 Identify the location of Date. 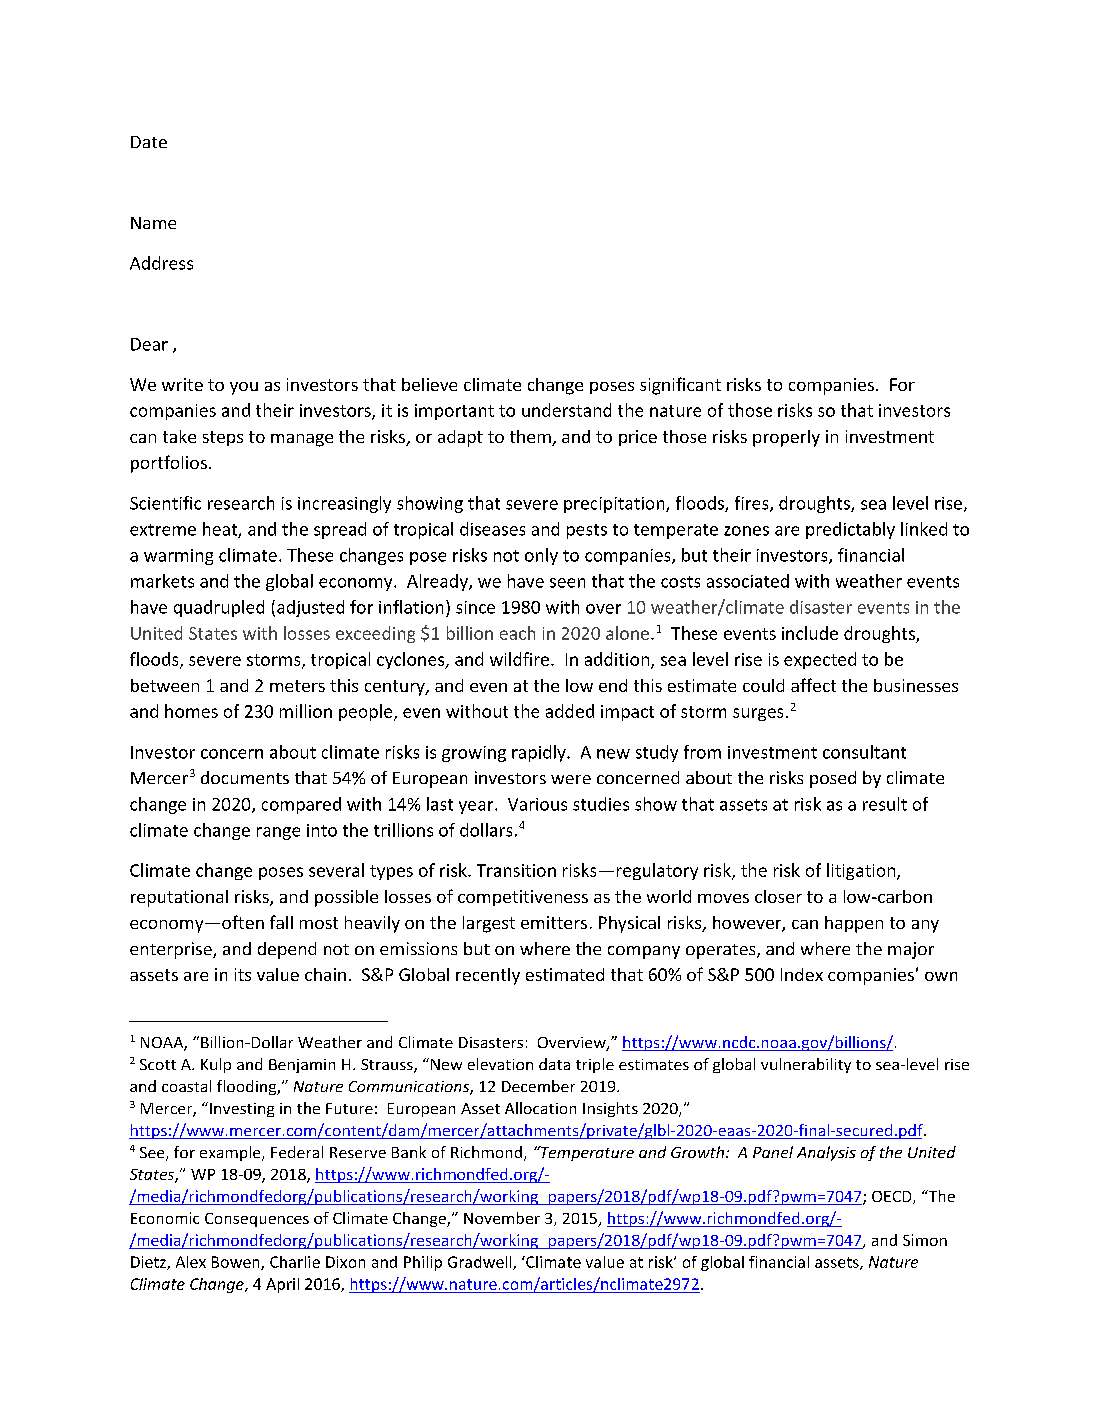
(149, 142).
